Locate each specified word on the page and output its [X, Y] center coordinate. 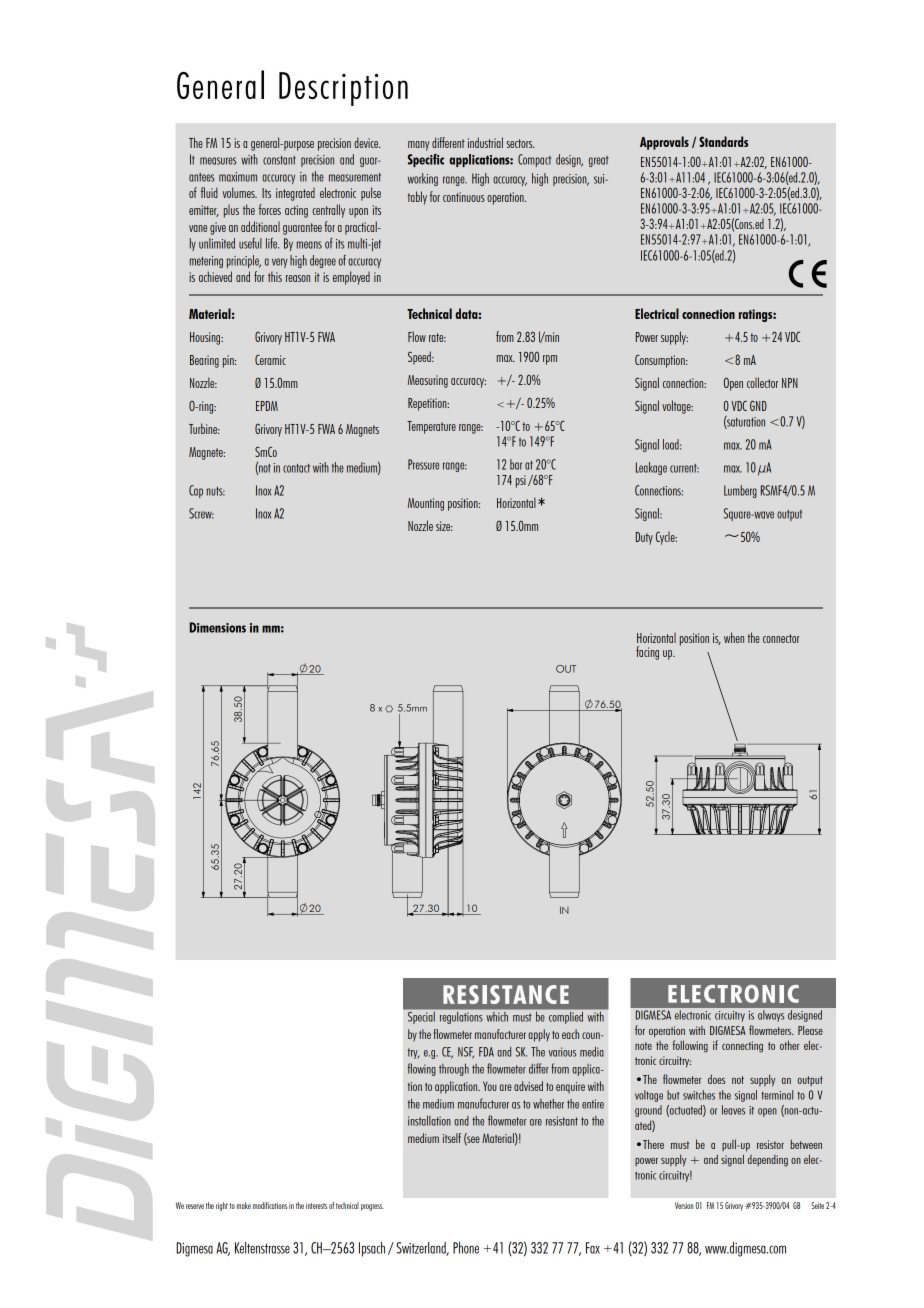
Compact [534, 160]
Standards [723, 141]
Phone [466, 1248]
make [244, 1205]
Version [684, 1205]
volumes [240, 192]
